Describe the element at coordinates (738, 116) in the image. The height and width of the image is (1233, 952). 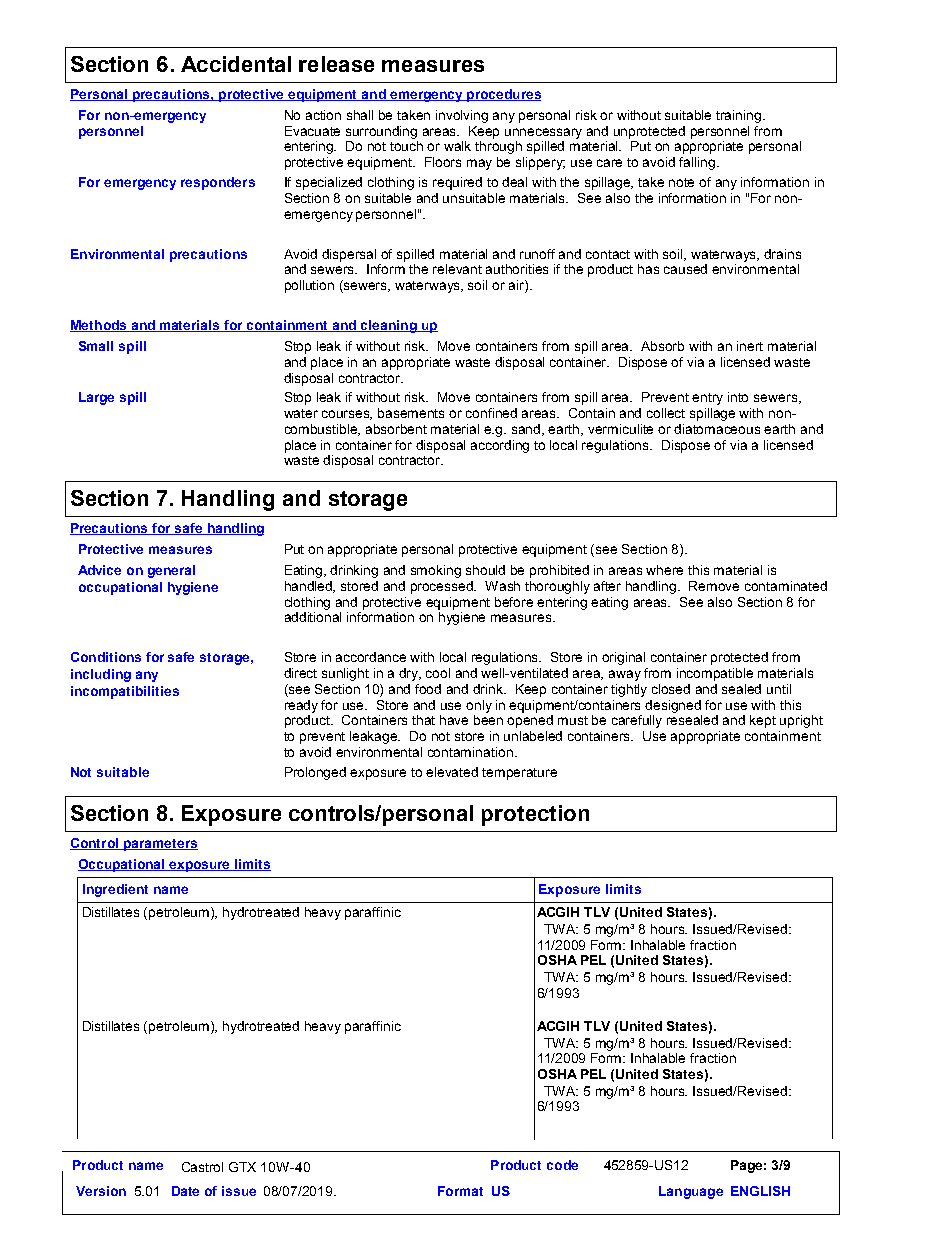
I see `training` at that location.
